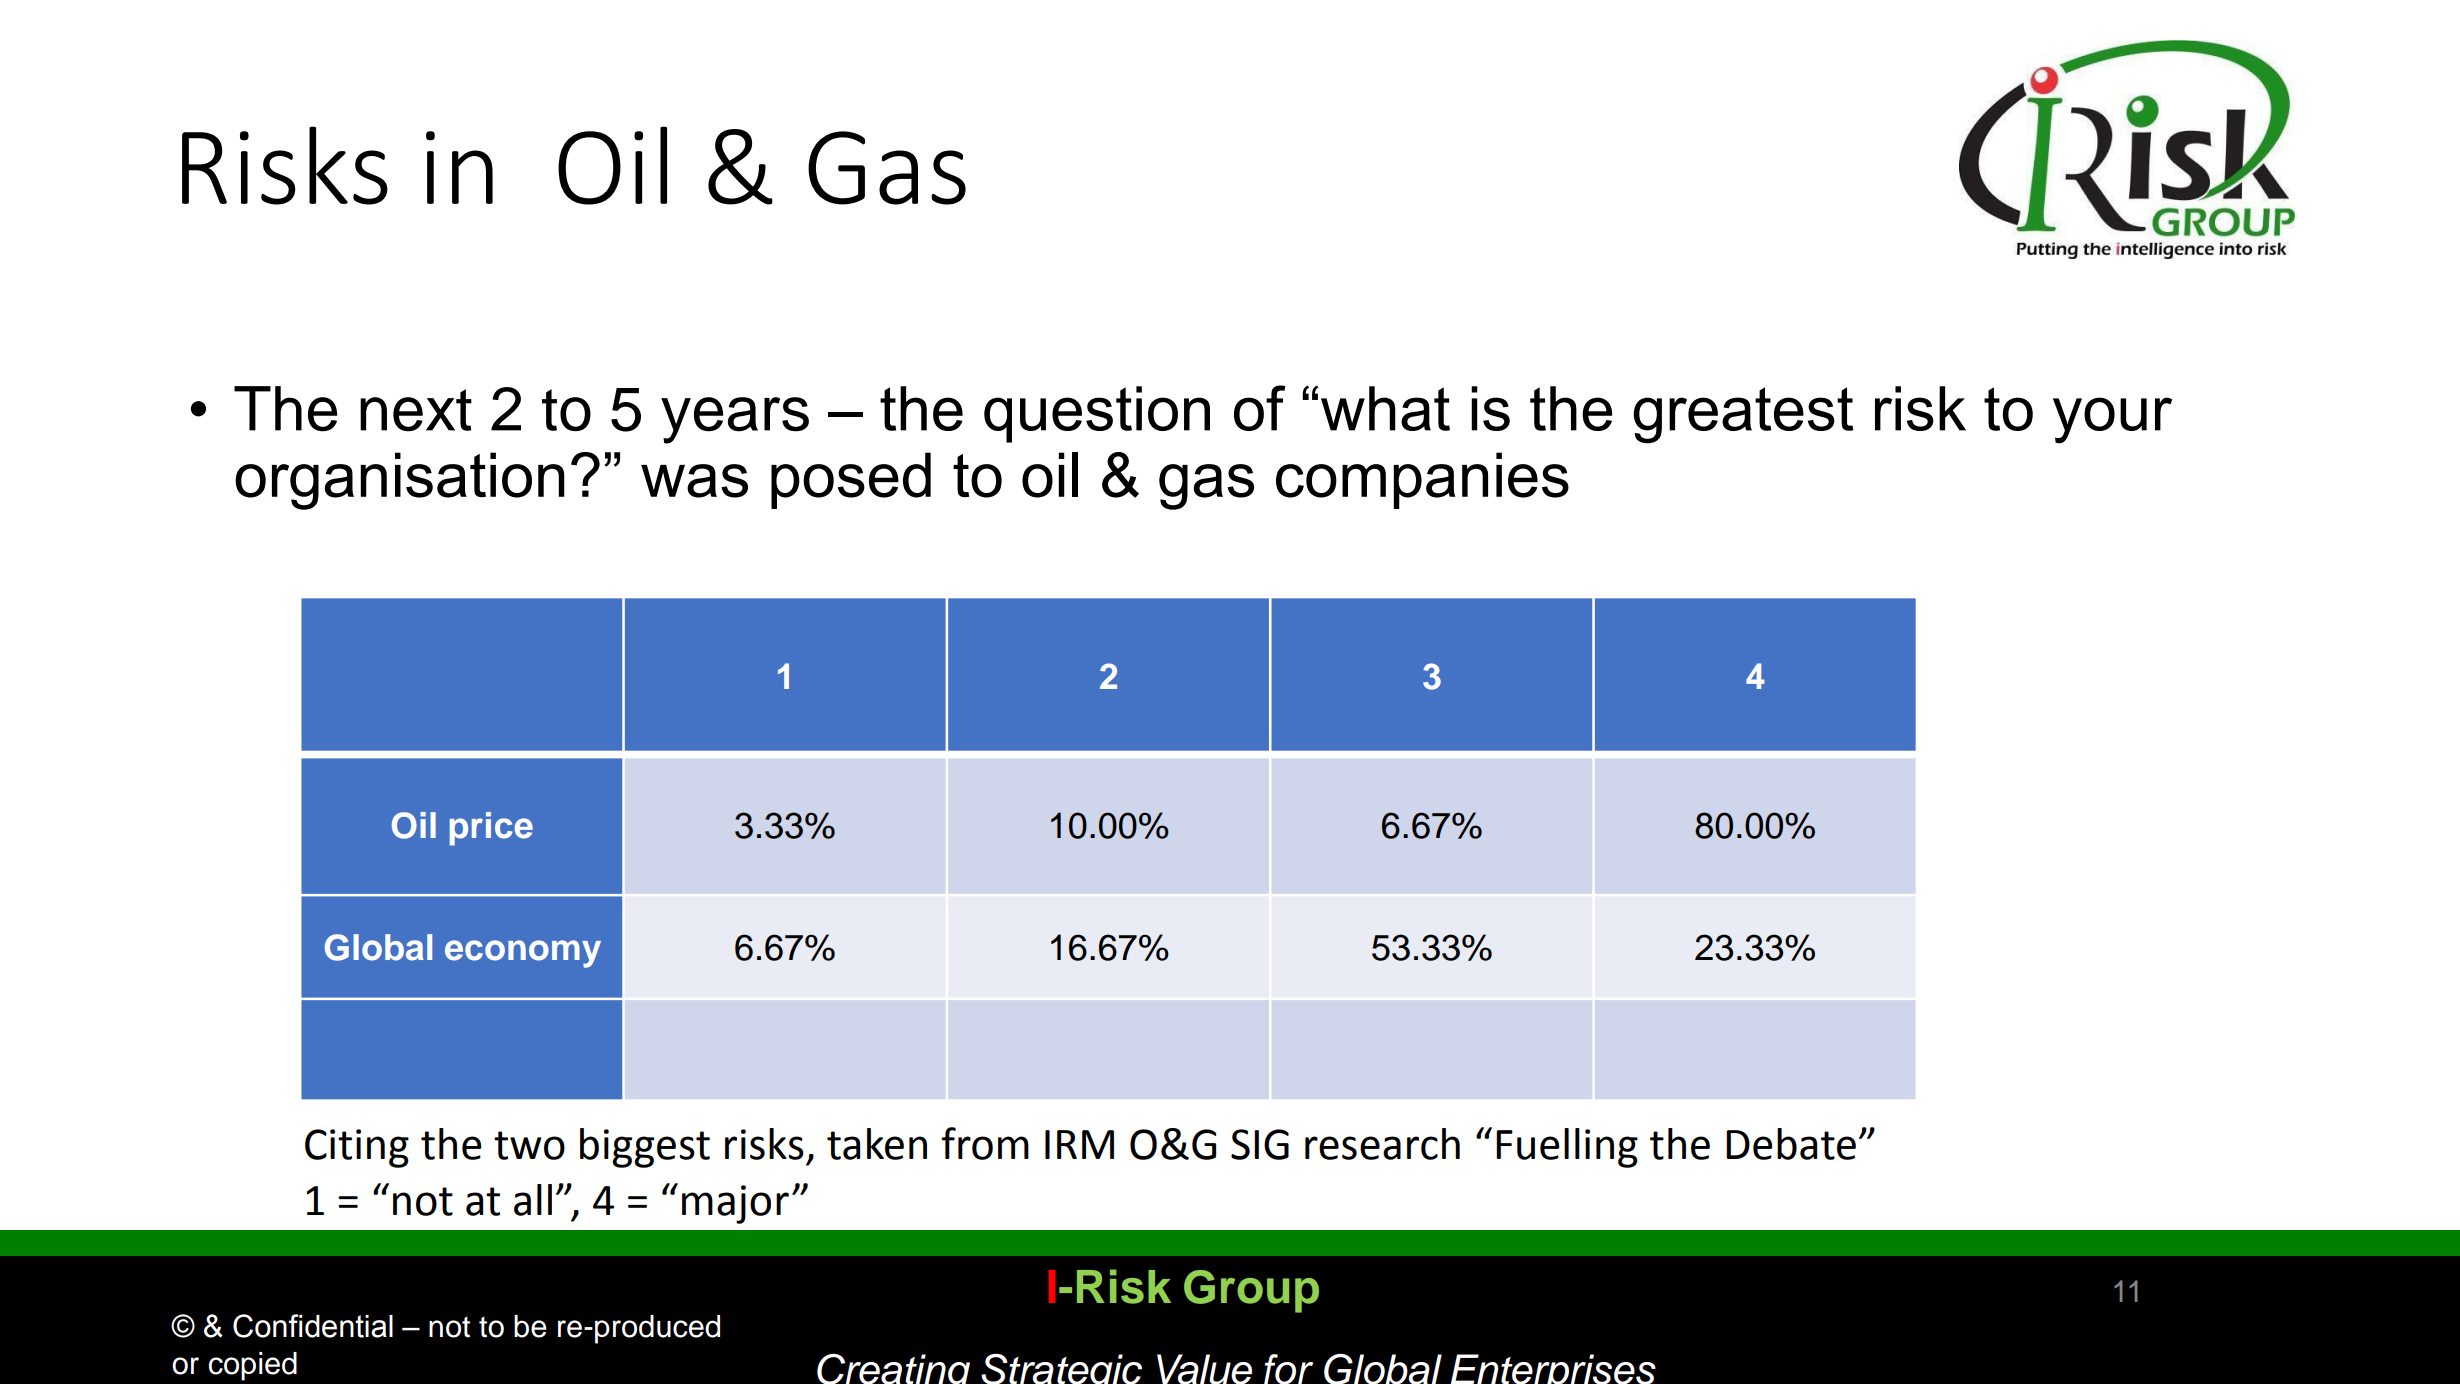 The height and width of the screenshot is (1384, 2460). I want to click on greatest, so click(1743, 415).
